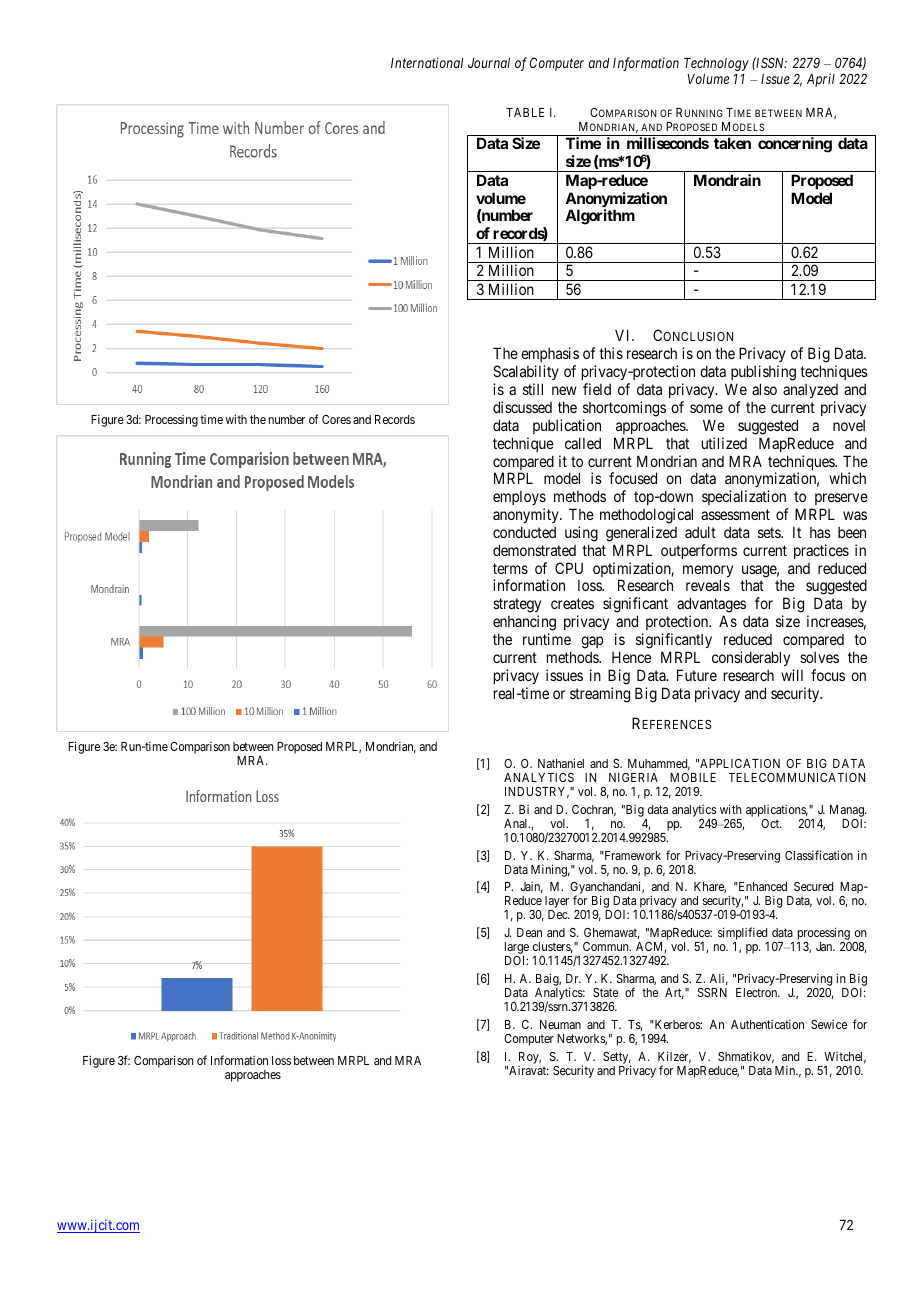  What do you see at coordinates (767, 1024) in the screenshot?
I see `Authentication` at bounding box center [767, 1024].
